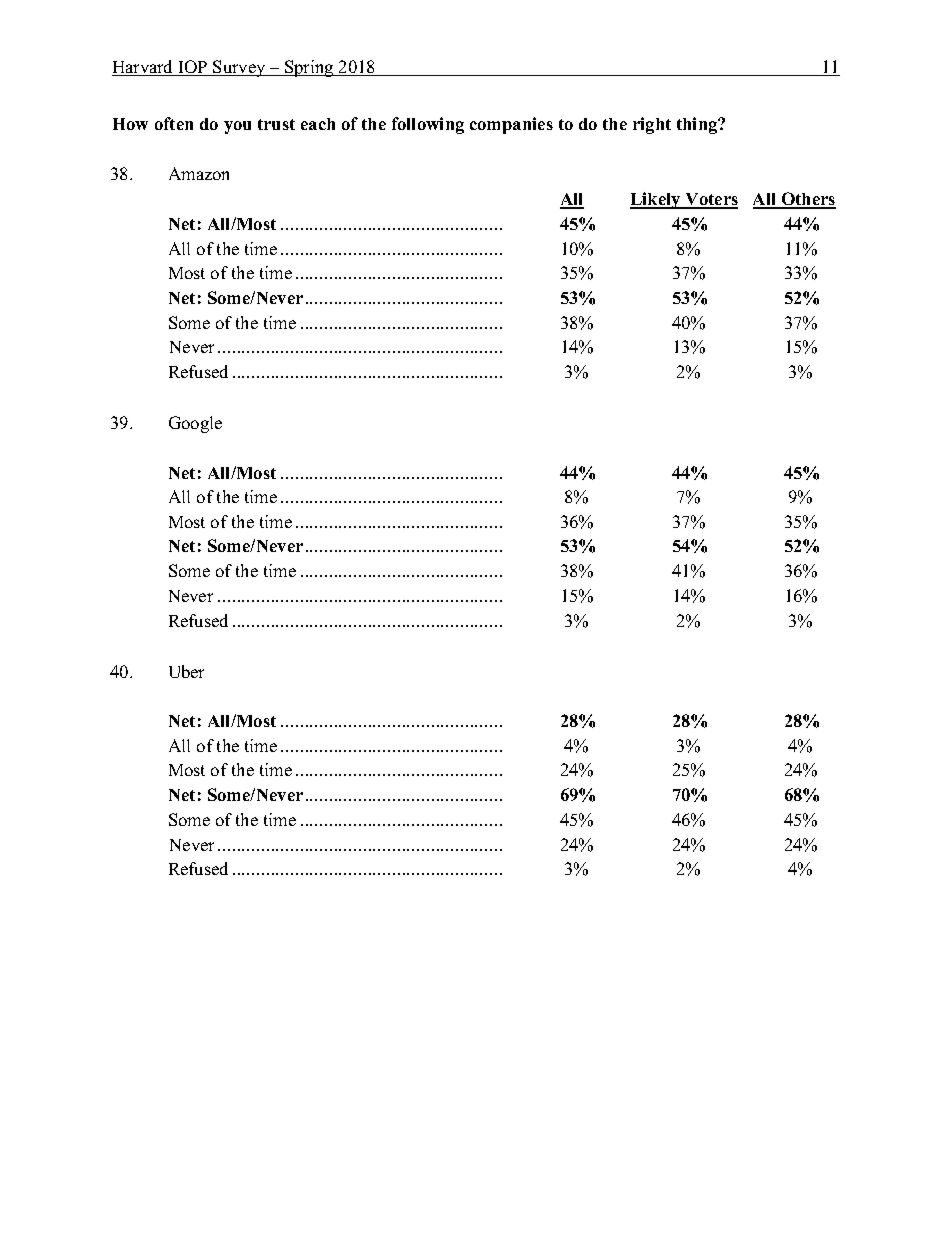  Describe the element at coordinates (193, 68) in the screenshot. I see `IOP` at that location.
